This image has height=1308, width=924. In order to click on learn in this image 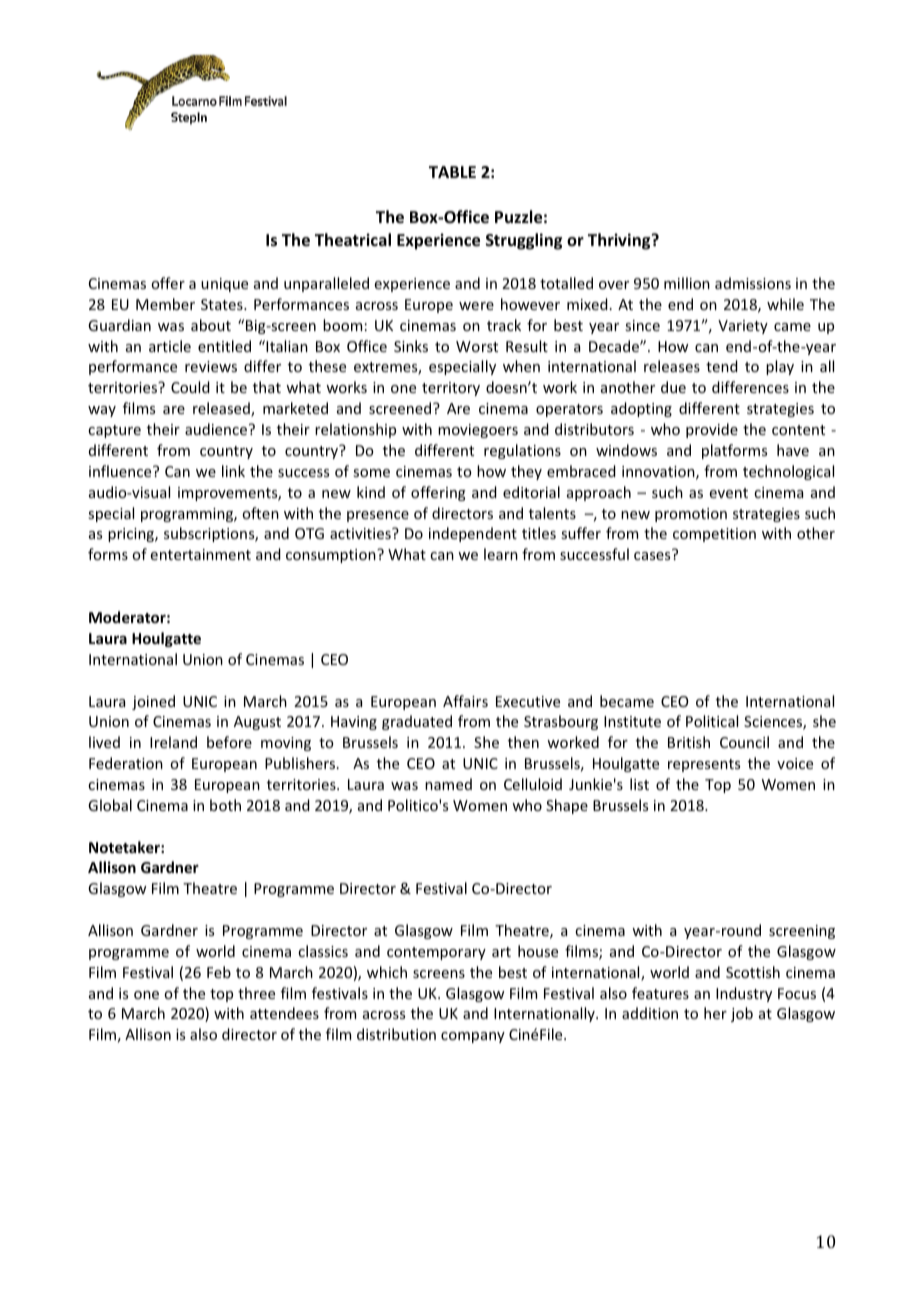, I will do `click(501, 554)`.
